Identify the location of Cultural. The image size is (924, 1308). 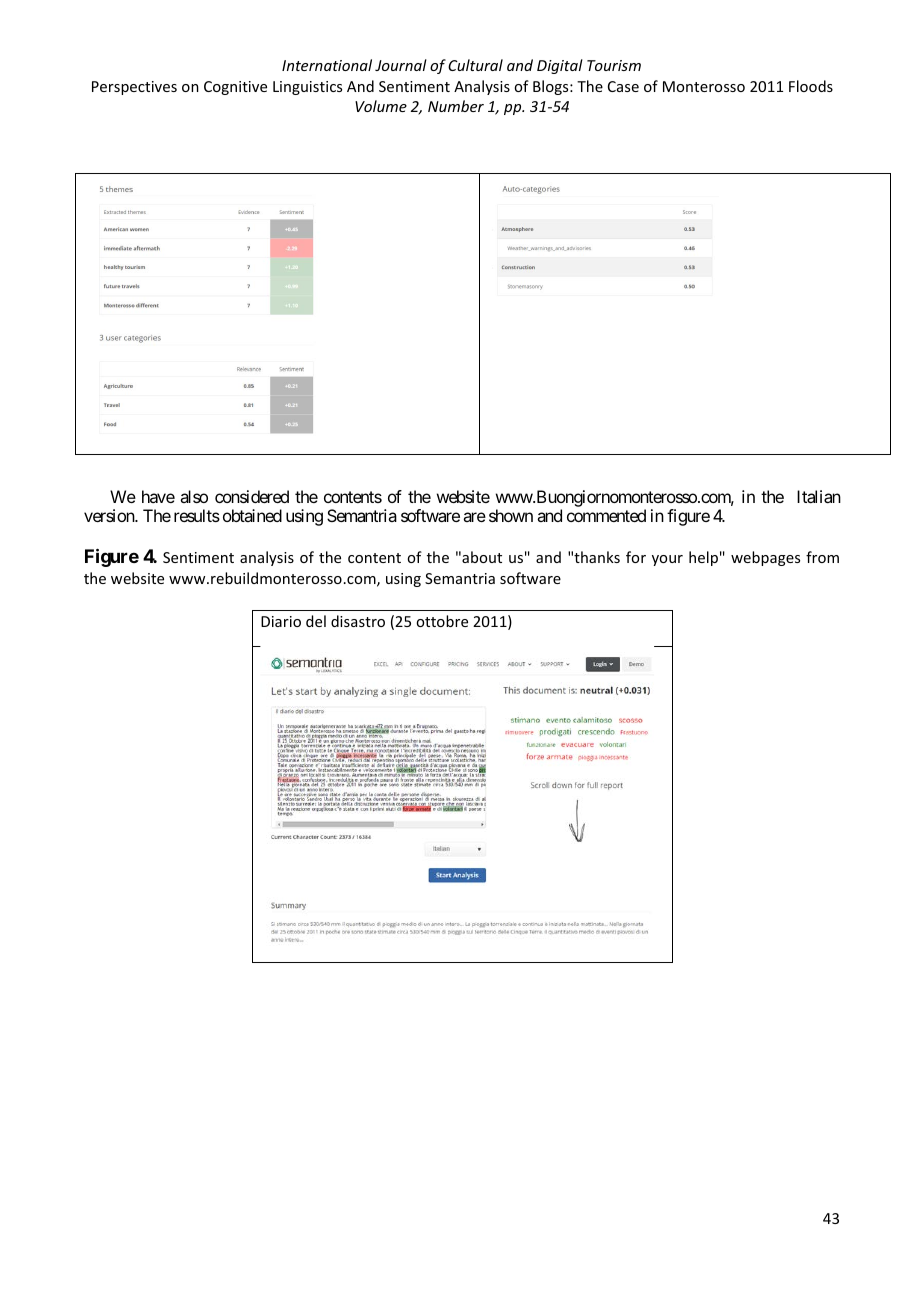
(475, 65).
